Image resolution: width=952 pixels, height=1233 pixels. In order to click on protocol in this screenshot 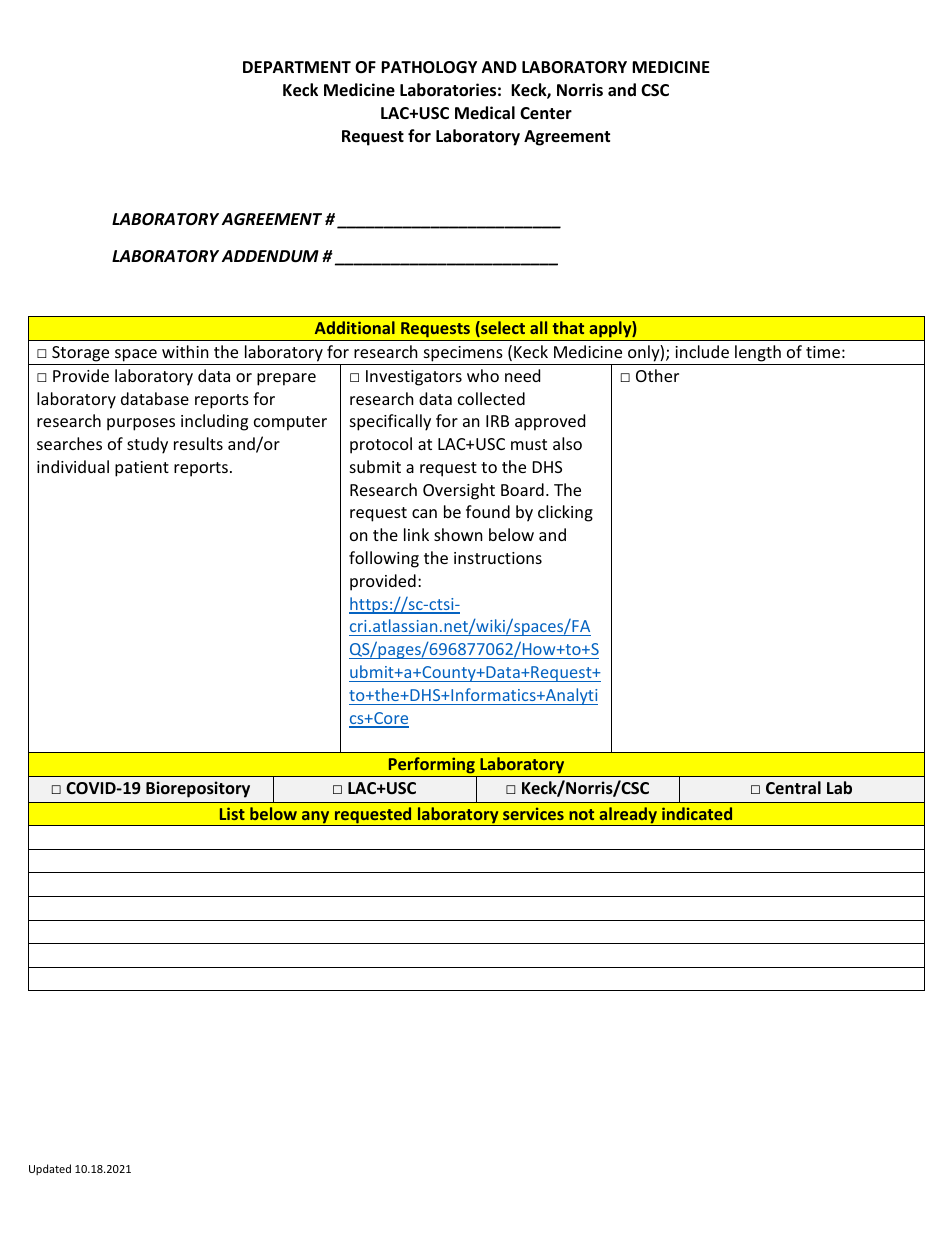, I will do `click(381, 445)`.
